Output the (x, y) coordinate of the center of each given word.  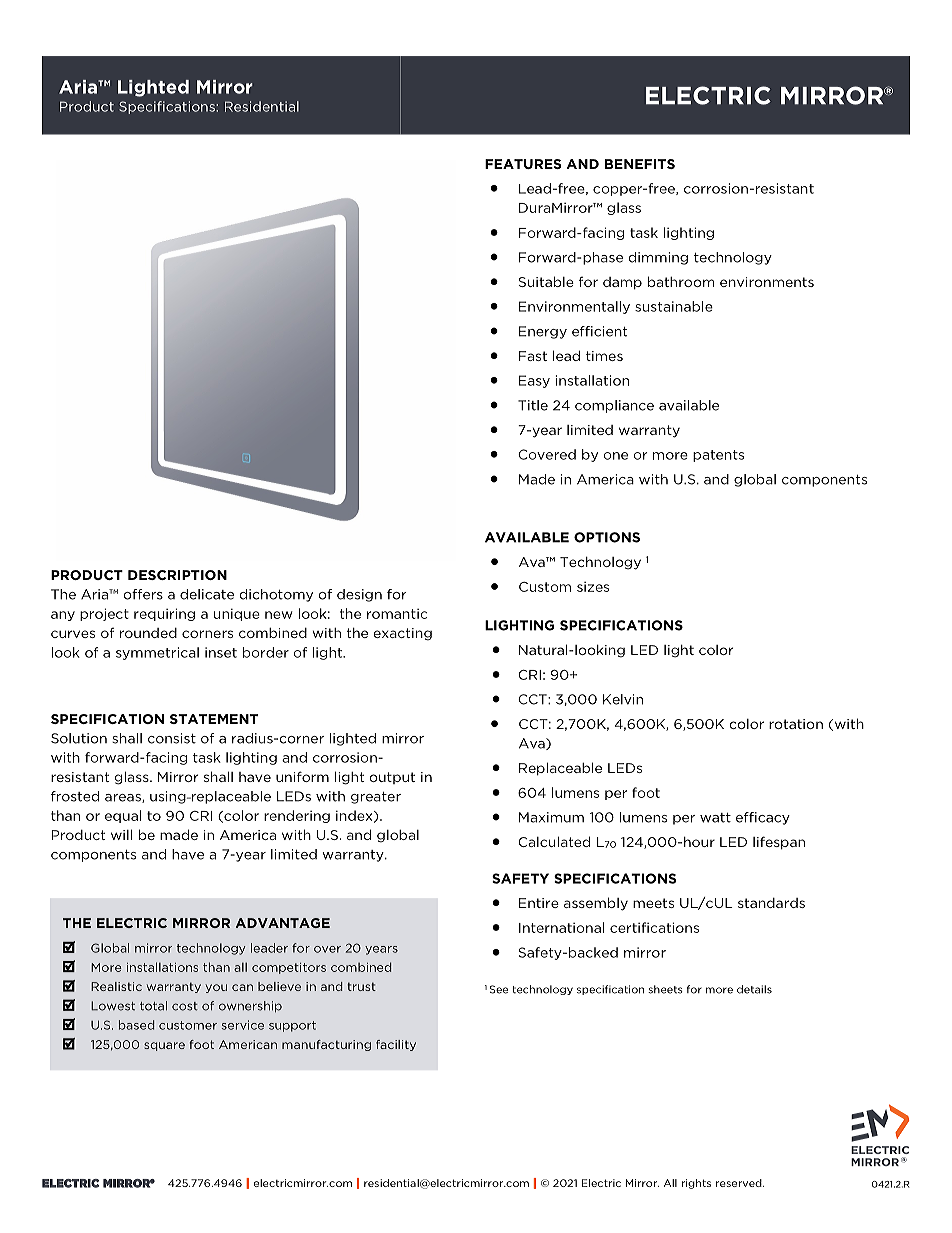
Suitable (546, 281)
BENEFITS (640, 164)
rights (696, 1184)
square (164, 1046)
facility (396, 1045)
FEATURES (523, 164)
